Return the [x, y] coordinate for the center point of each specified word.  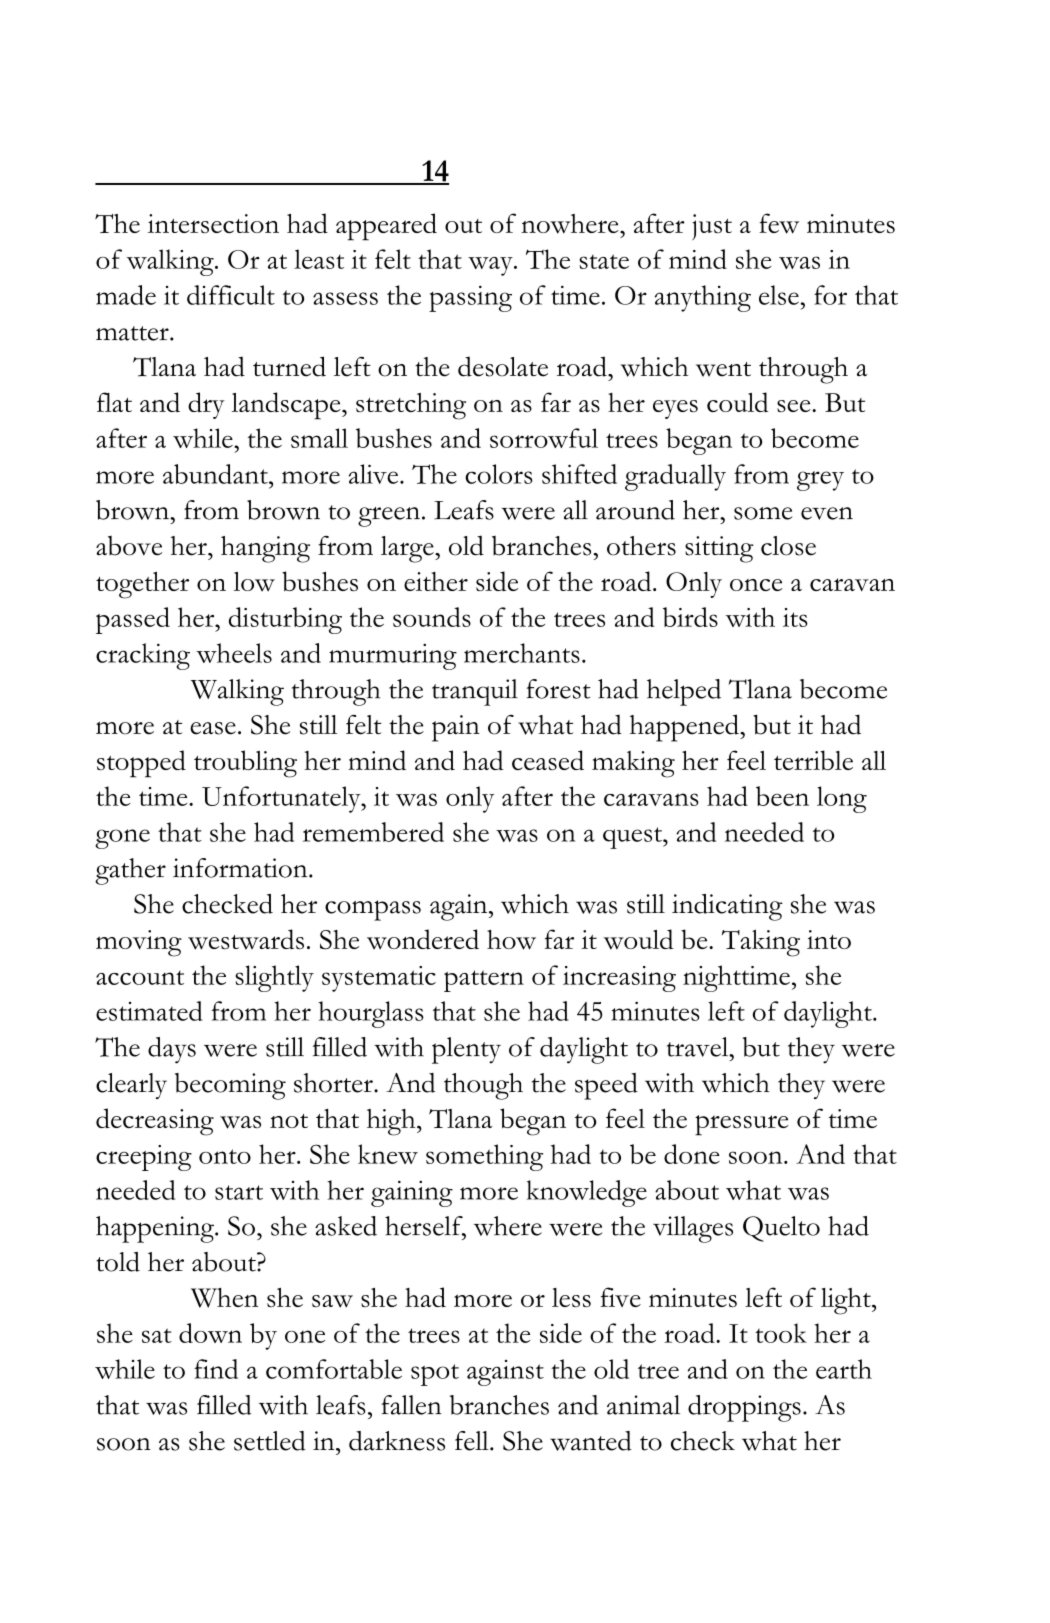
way [491, 266]
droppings [744, 1408]
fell [473, 1441]
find [216, 1369]
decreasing [155, 1122]
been [782, 796]
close [788, 546]
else [779, 295]
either [436, 581]
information [241, 868]
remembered [373, 832]
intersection [213, 223]
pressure [742, 1125]
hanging [265, 549]
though [483, 1086]
